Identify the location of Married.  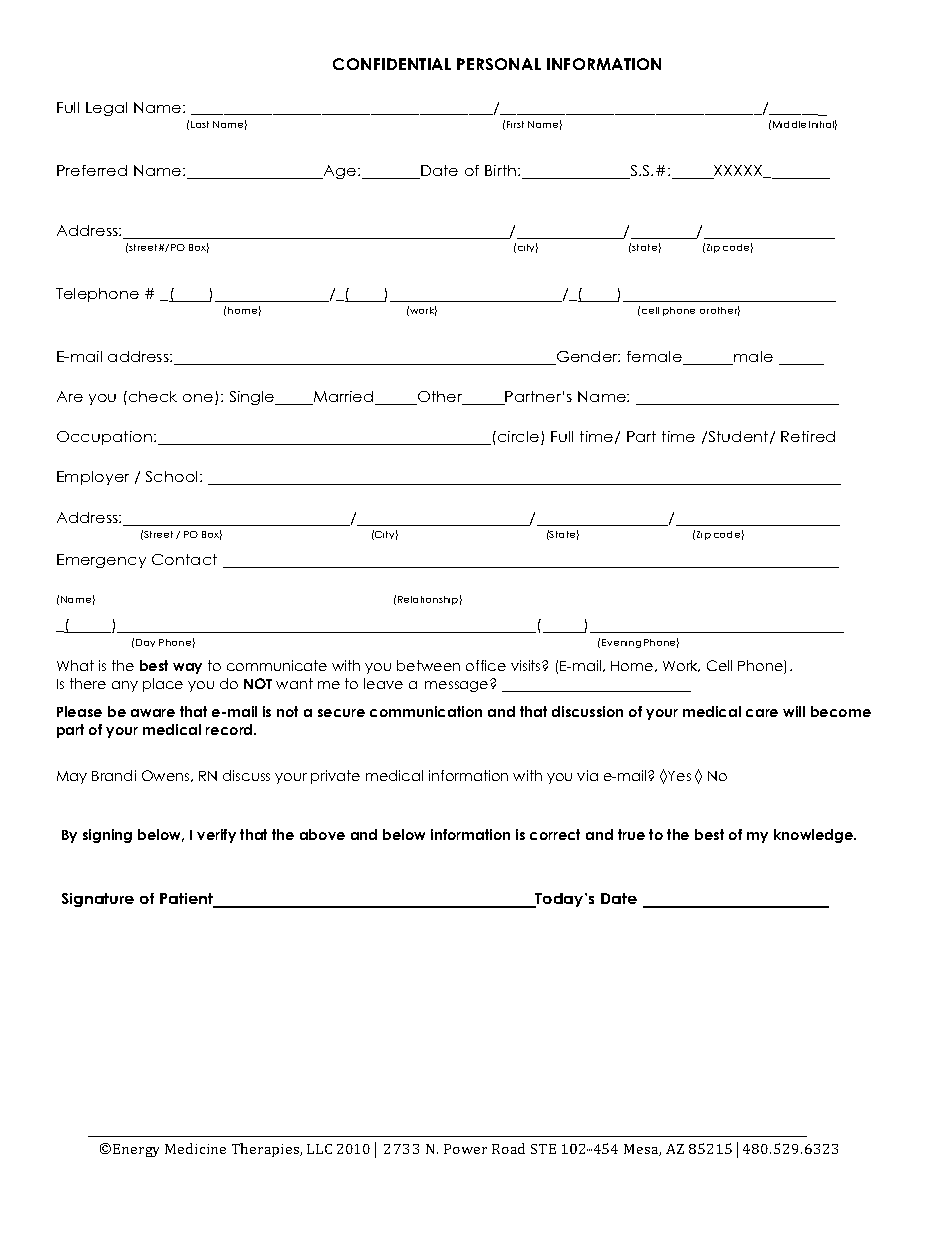
(344, 398).
